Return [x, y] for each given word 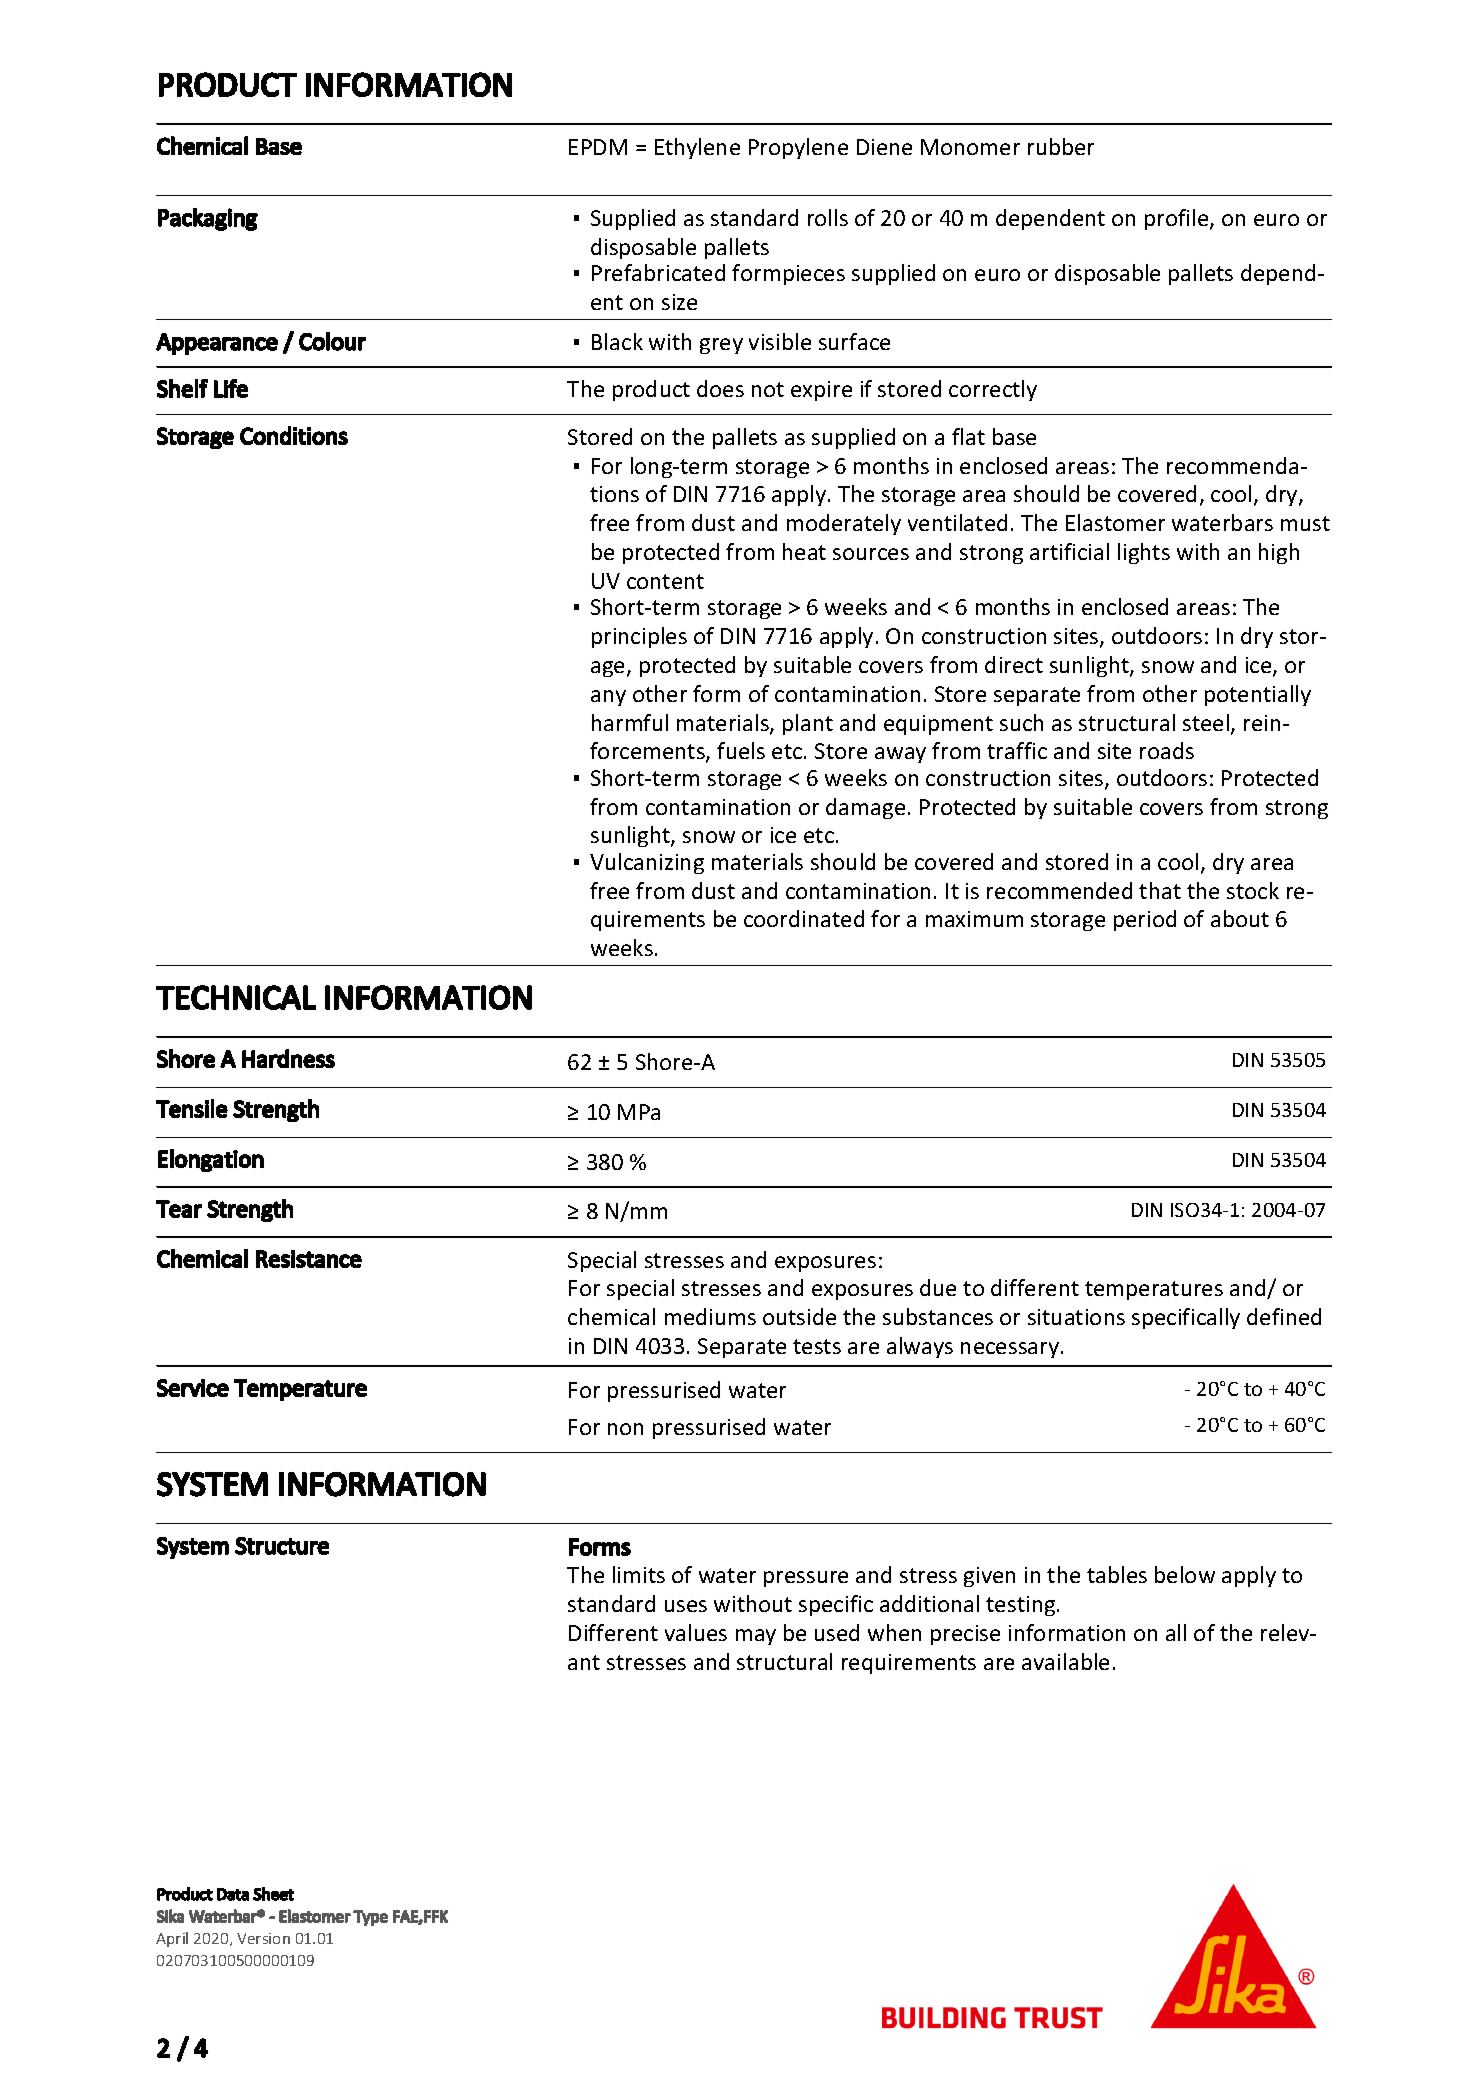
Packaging [208, 219]
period [1145, 920]
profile [1178, 219]
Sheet [273, 1894]
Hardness [288, 1058]
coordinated [804, 918]
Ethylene [697, 148]
